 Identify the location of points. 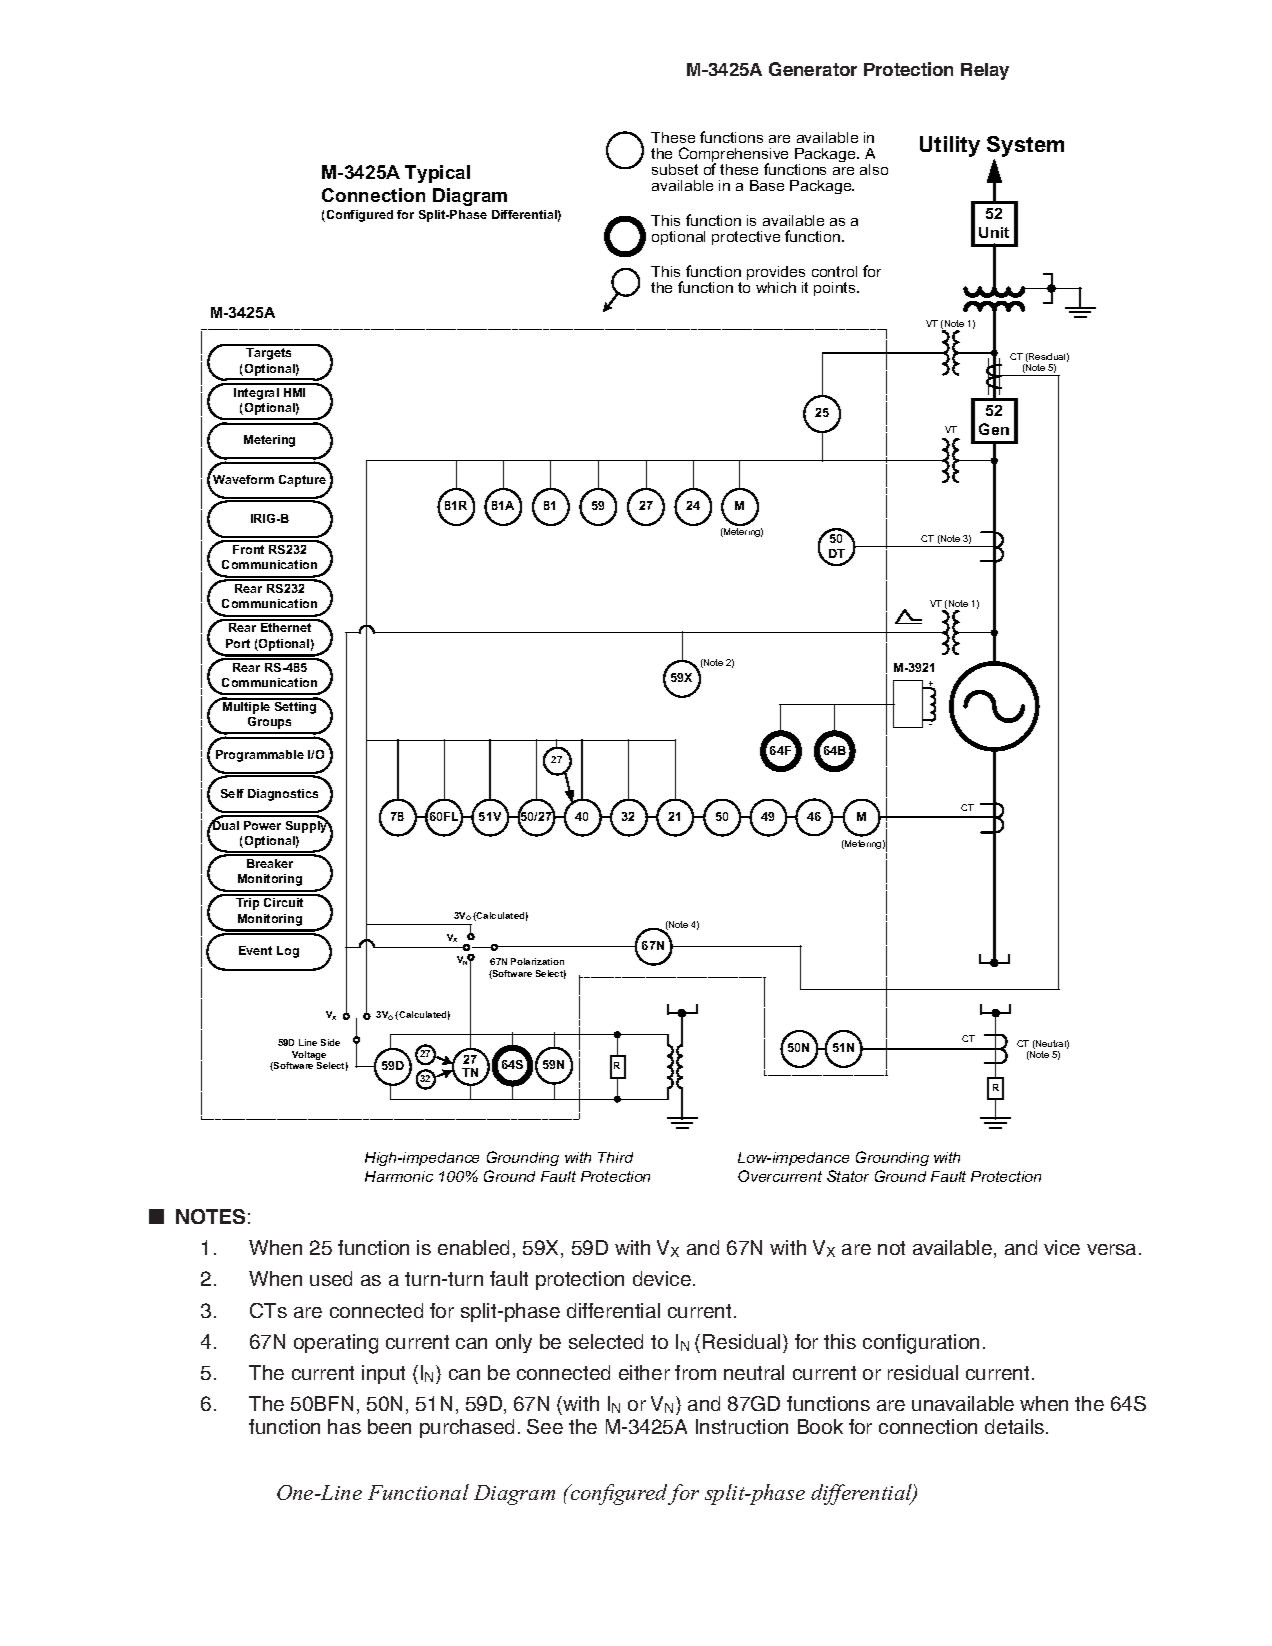
(836, 289).
